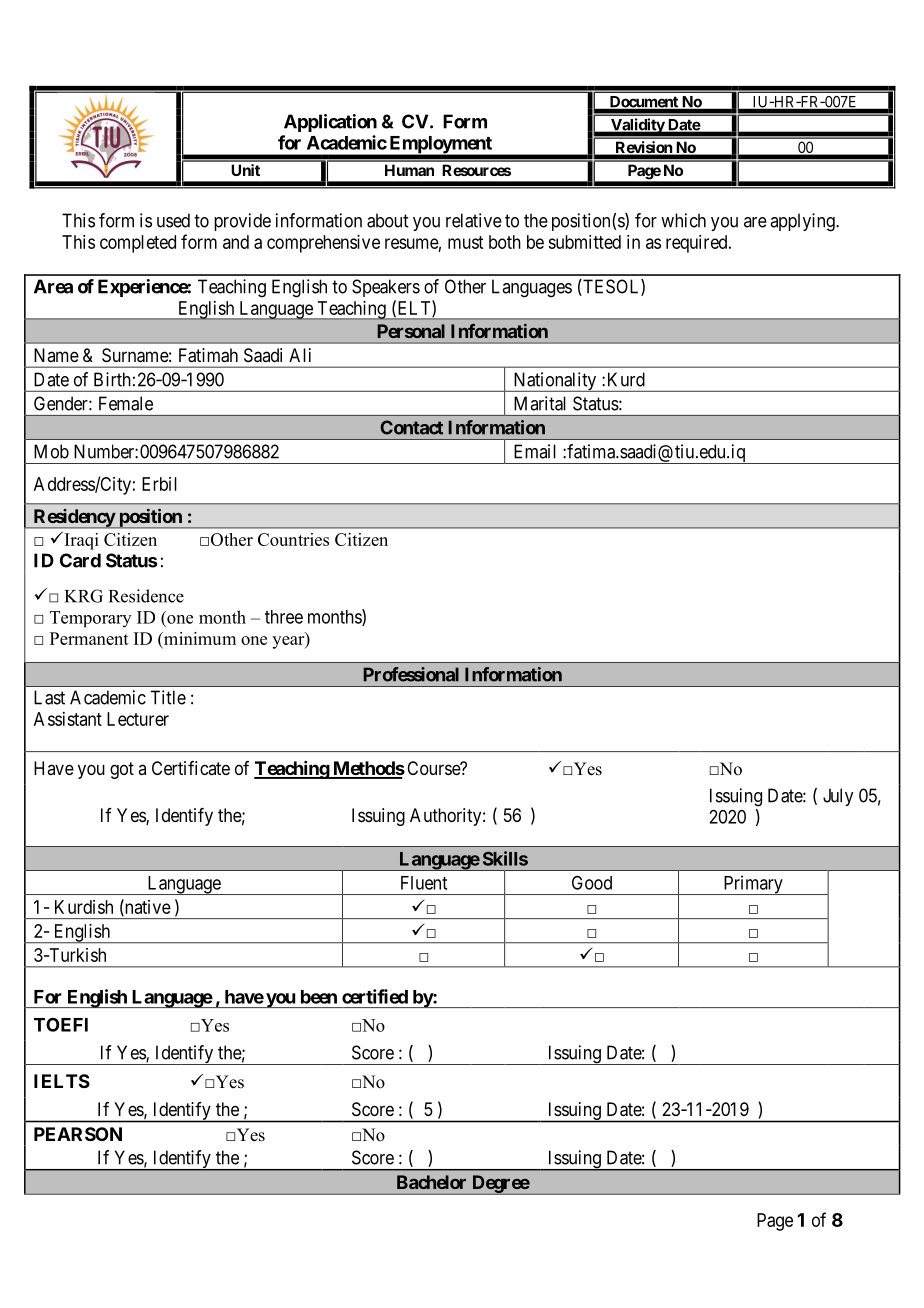  Describe the element at coordinates (683, 220) in the screenshot. I see `which` at that location.
